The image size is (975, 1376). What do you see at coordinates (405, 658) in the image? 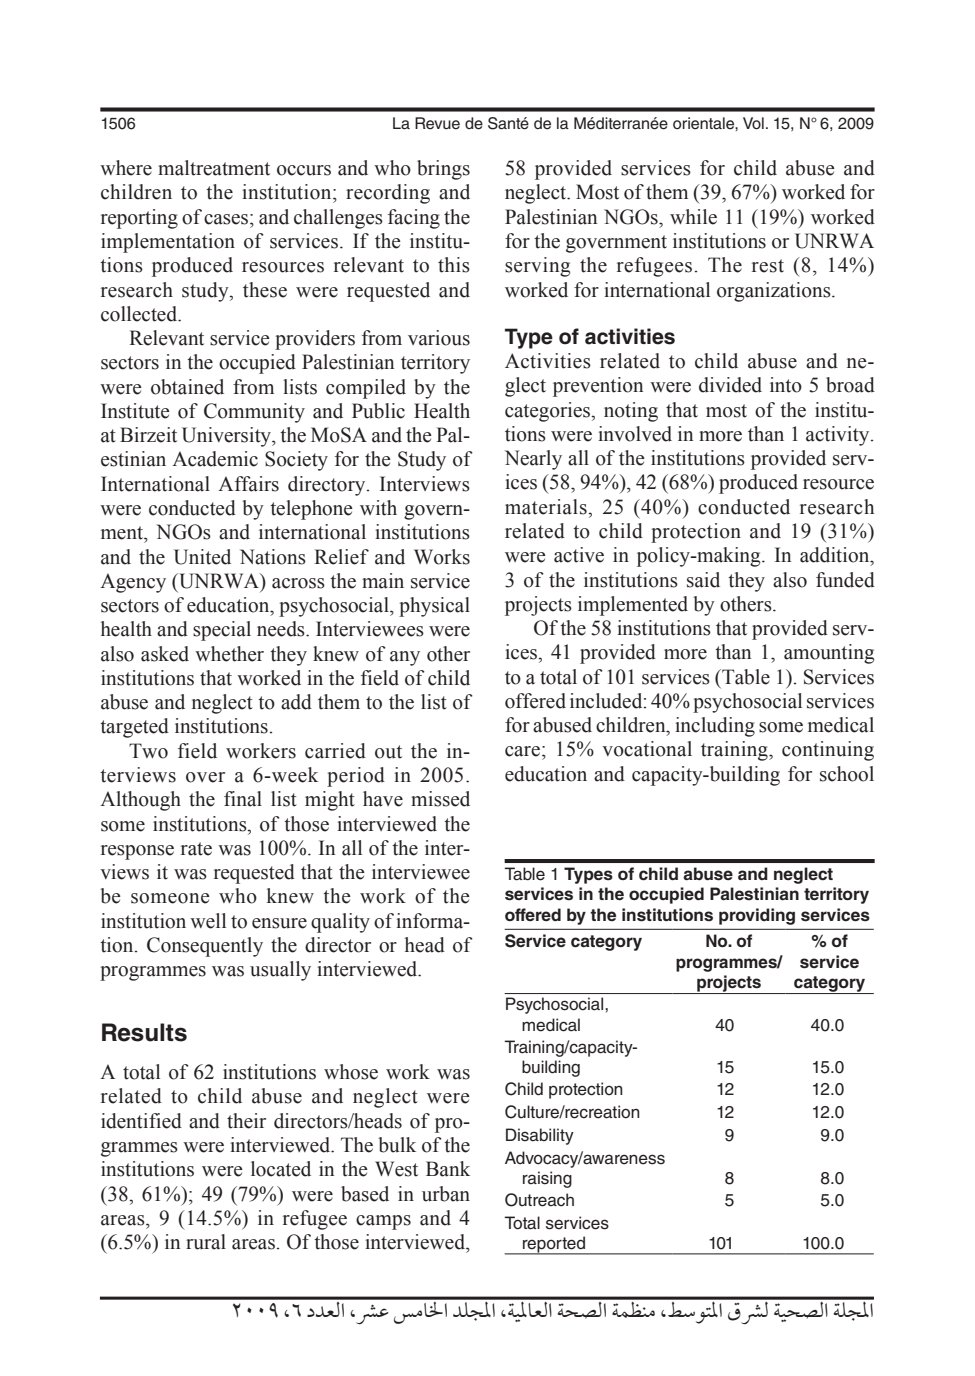
I see `any` at bounding box center [405, 658].
